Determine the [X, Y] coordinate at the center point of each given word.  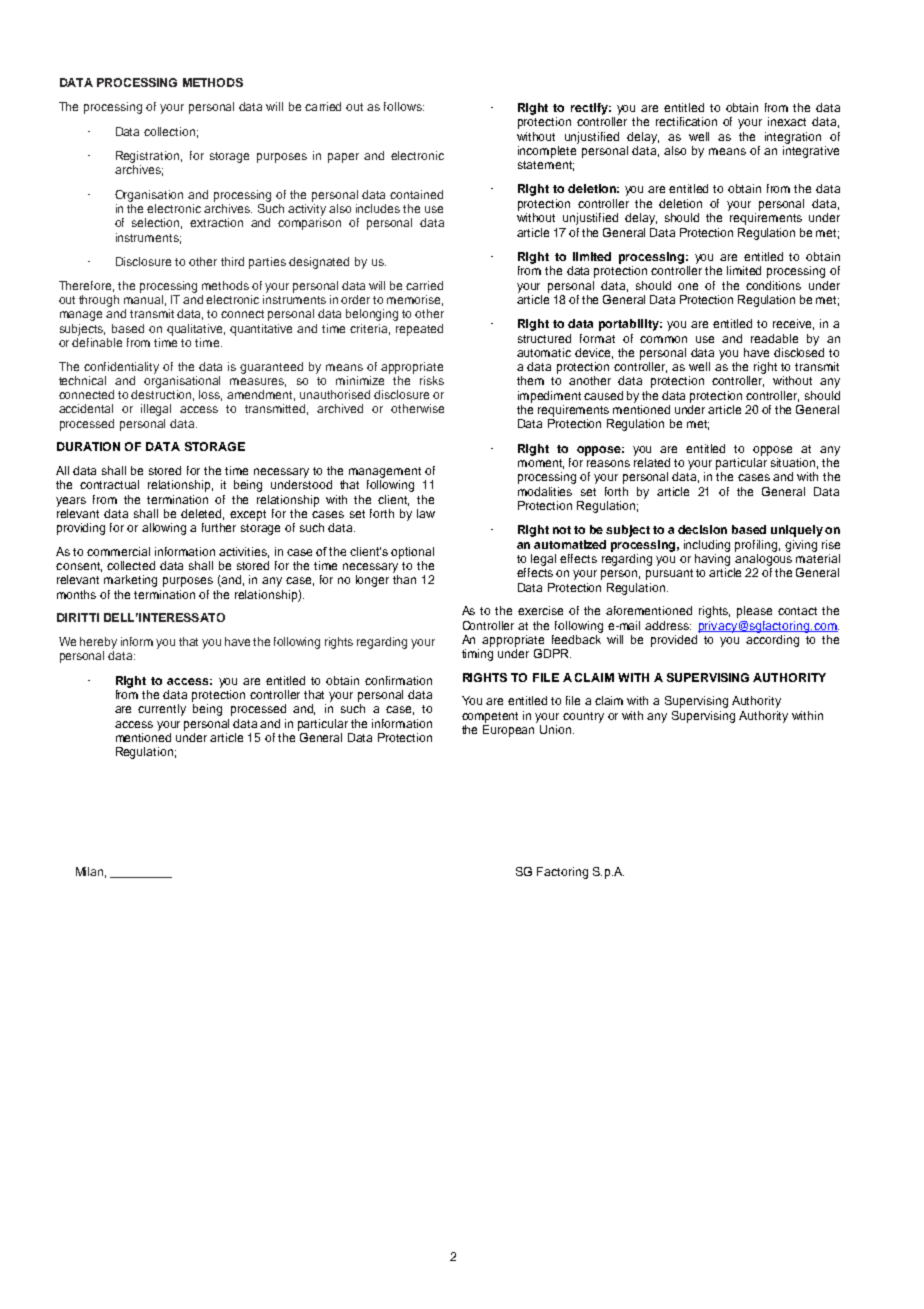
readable [774, 338]
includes [378, 208]
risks [432, 380]
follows [404, 106]
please [754, 612]
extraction [216, 222]
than [404, 579]
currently [162, 710]
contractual [109, 484]
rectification [686, 121]
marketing [130, 581]
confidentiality [121, 368]
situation [794, 463]
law [426, 513]
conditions [773, 285]
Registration [149, 157]
